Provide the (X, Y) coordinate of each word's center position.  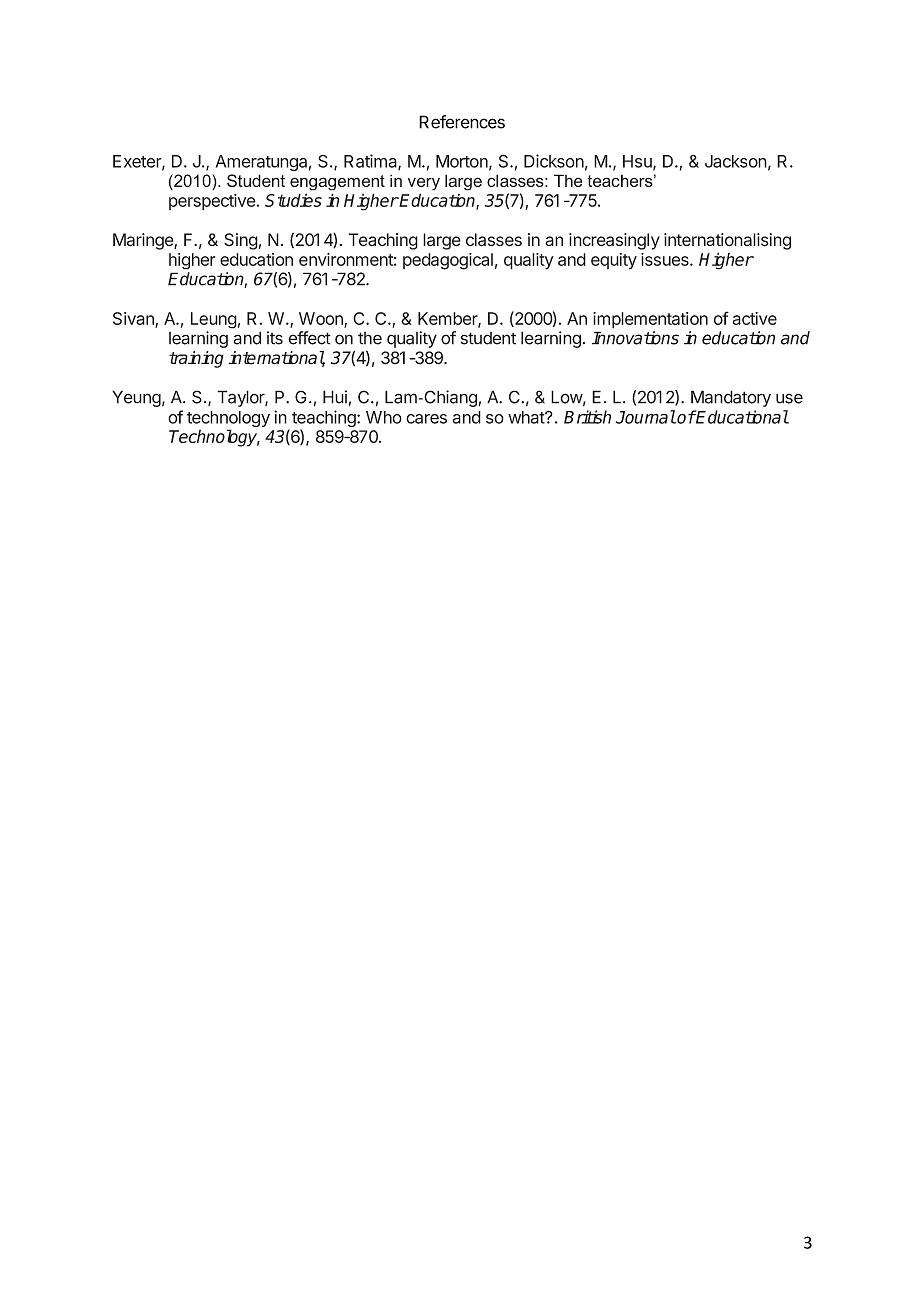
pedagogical (448, 261)
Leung (214, 320)
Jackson (736, 161)
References (462, 122)
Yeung (136, 398)
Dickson (554, 161)
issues (666, 259)
